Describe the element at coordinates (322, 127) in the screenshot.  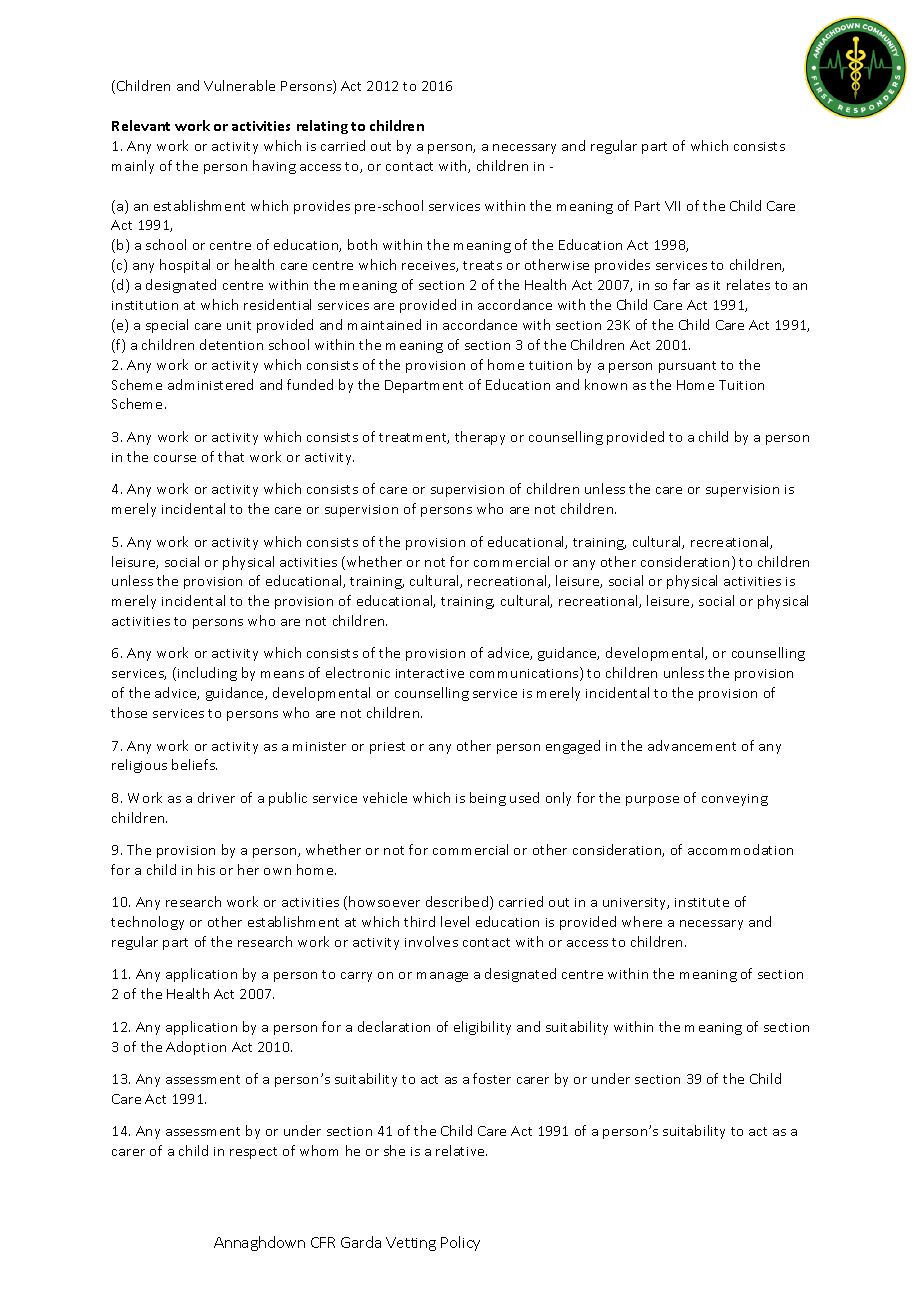
I see `relating` at that location.
